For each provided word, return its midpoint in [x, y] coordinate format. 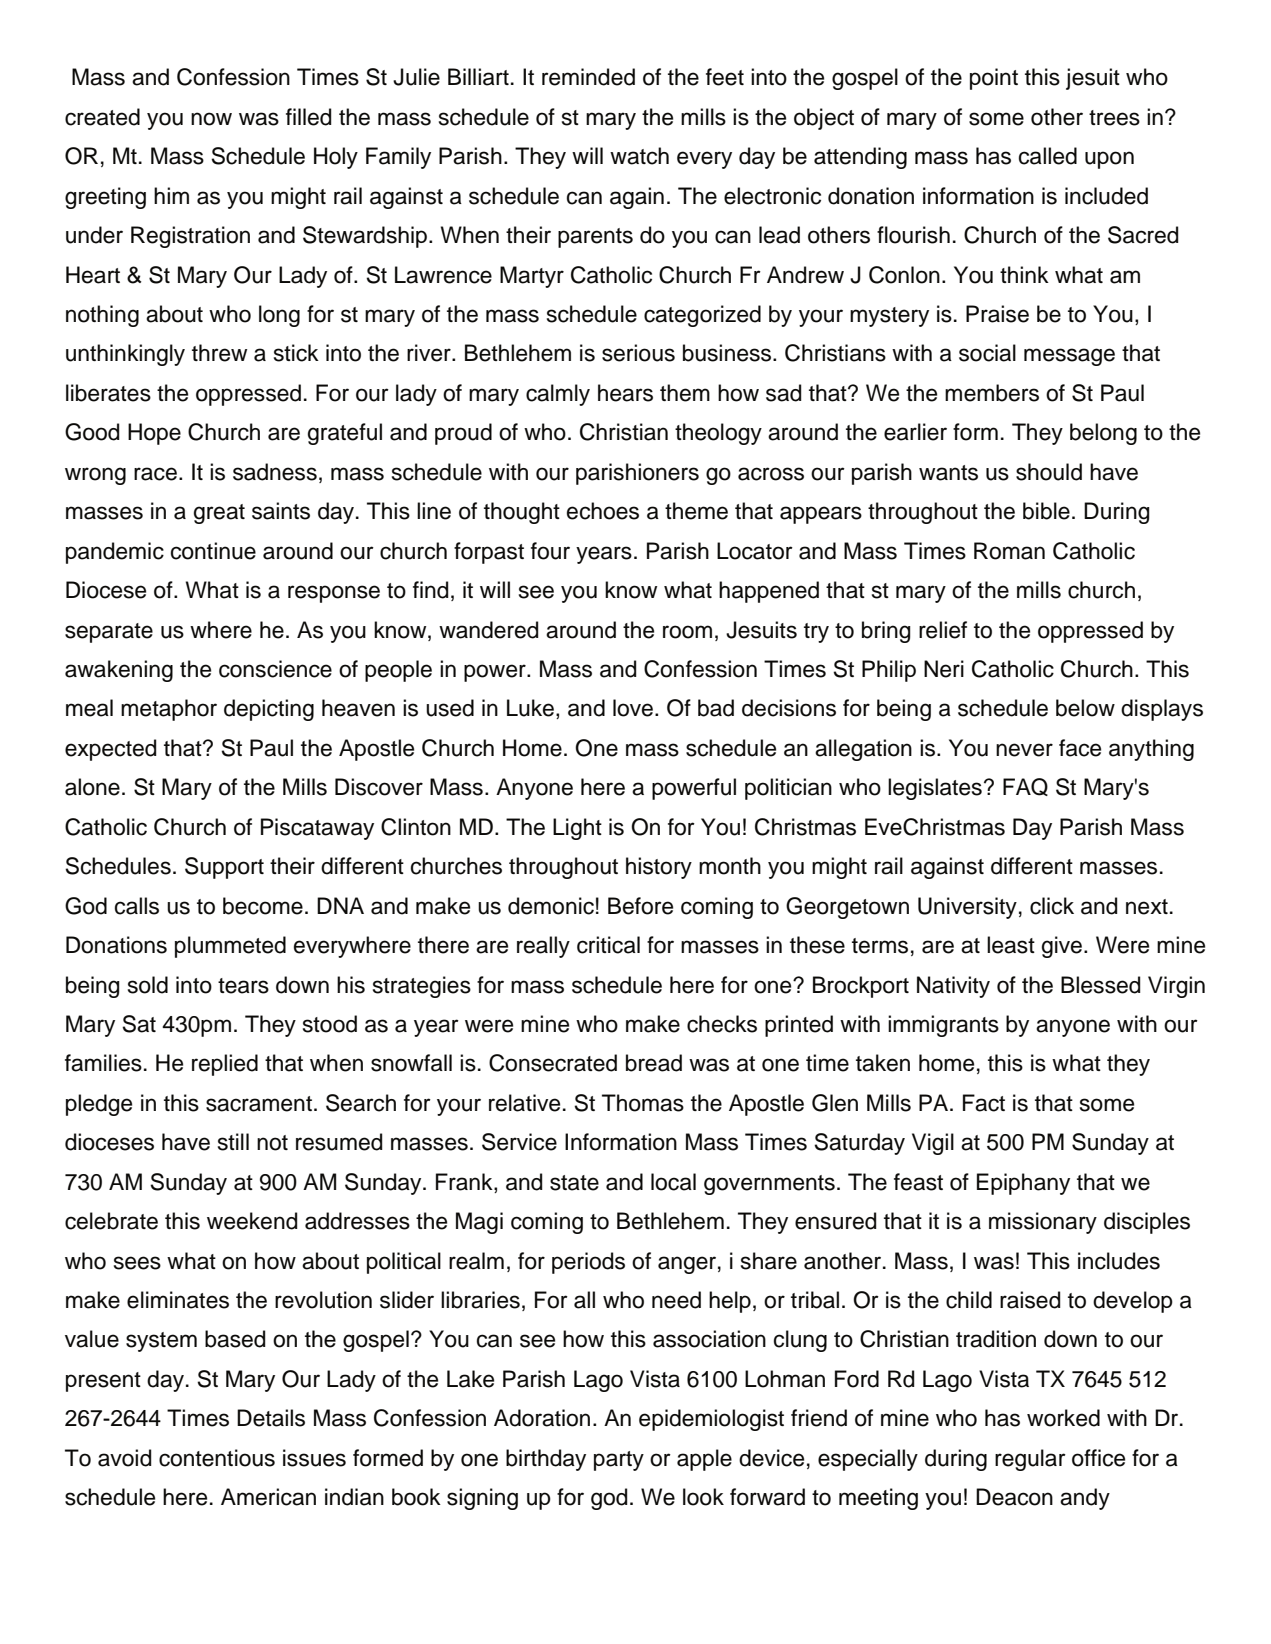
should [1049, 472]
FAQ [1025, 787]
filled [308, 117]
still [233, 1142]
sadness [275, 472]
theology [718, 434]
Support [224, 868]
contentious [217, 1458]
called [1048, 156]
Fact [984, 1103]
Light [577, 829]
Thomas [643, 1103]
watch [639, 156]
